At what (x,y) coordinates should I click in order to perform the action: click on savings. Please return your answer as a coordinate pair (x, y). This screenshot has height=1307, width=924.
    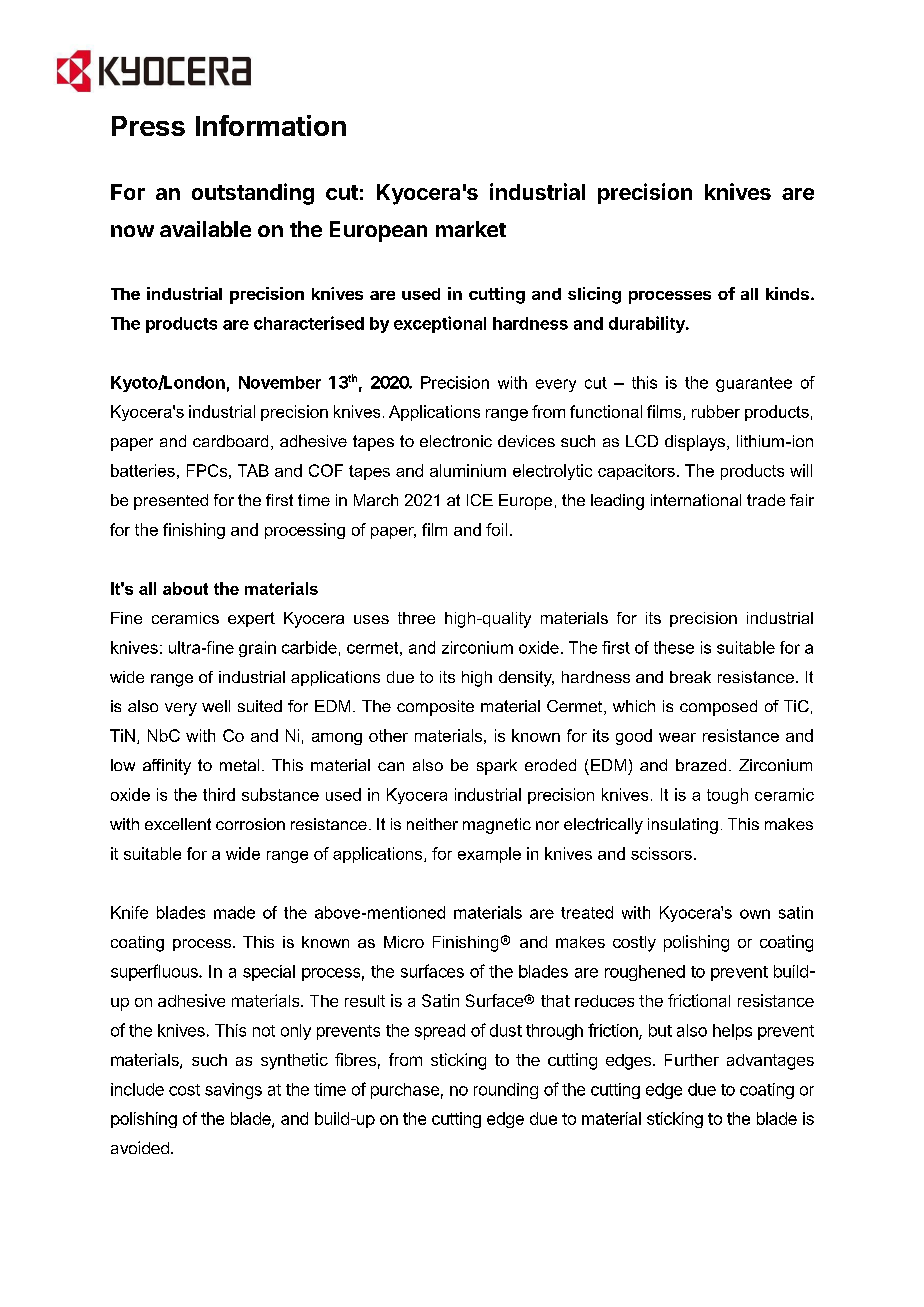
    Looking at the image, I should click on (233, 1091).
